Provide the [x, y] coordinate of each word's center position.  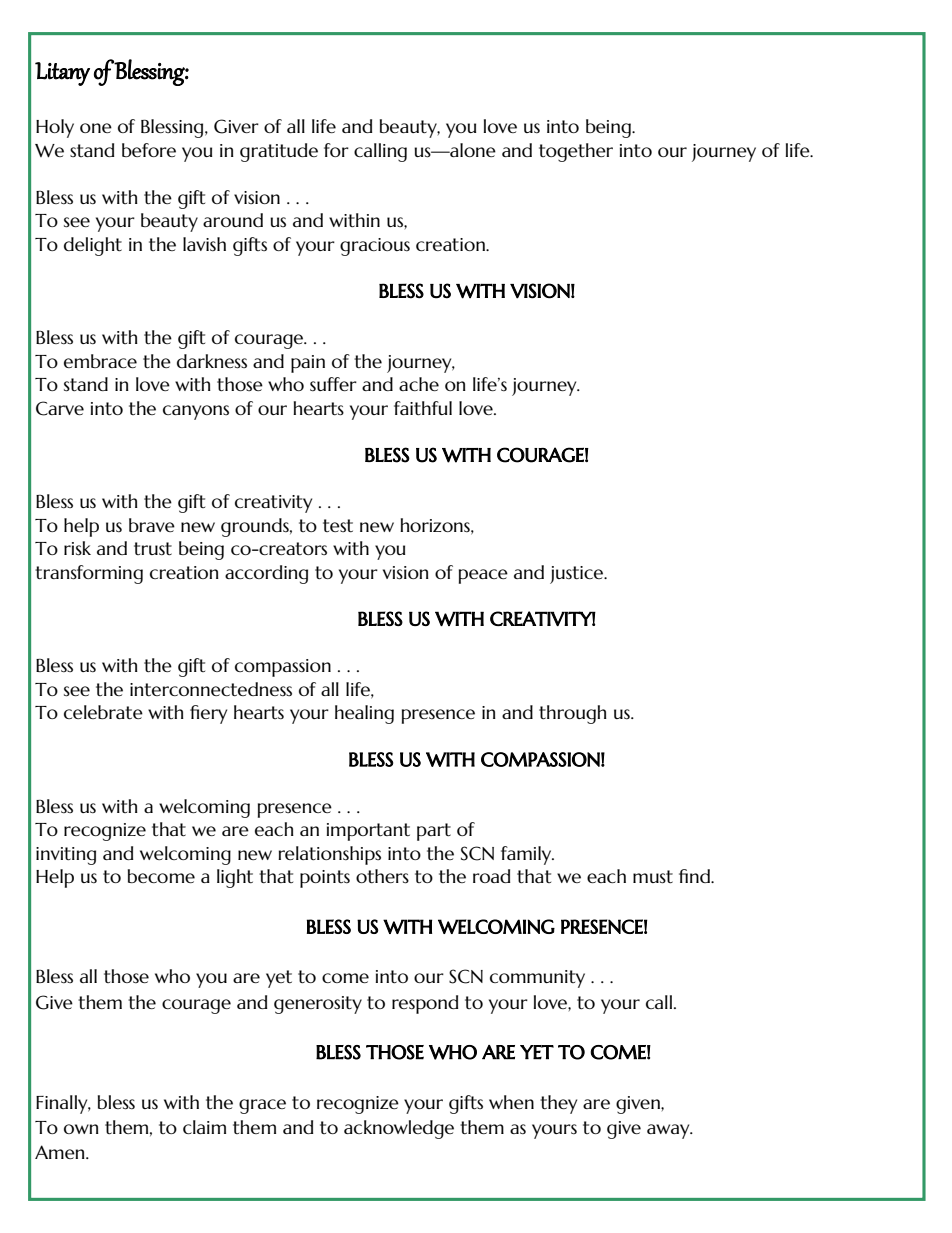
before [149, 150]
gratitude [279, 152]
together [576, 152]
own [81, 1129]
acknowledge [399, 1129]
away [669, 1131]
